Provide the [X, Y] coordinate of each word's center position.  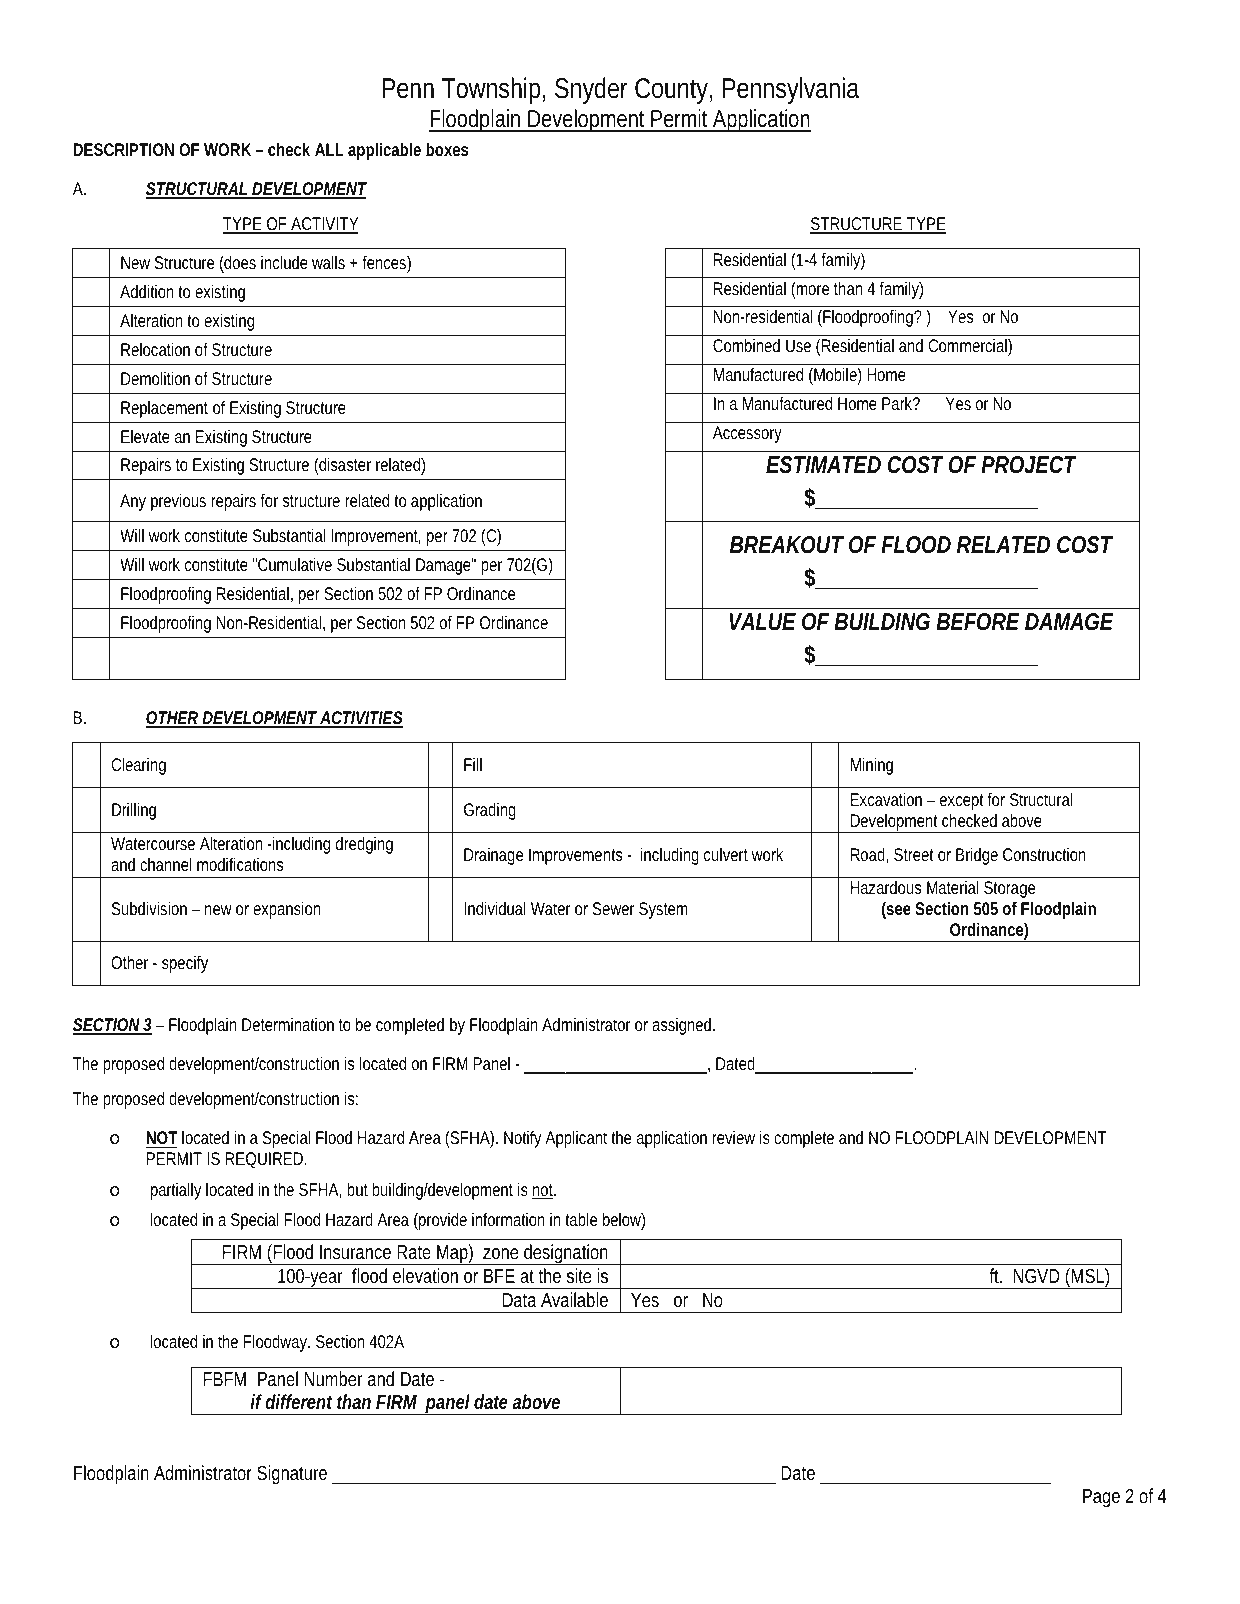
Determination [288, 1024]
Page [1101, 1498]
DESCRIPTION [123, 149]
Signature [292, 1474]
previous [178, 502]
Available [574, 1299]
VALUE [762, 622]
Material [952, 887]
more [812, 290]
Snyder [591, 90]
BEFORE [978, 622]
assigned [683, 1026]
